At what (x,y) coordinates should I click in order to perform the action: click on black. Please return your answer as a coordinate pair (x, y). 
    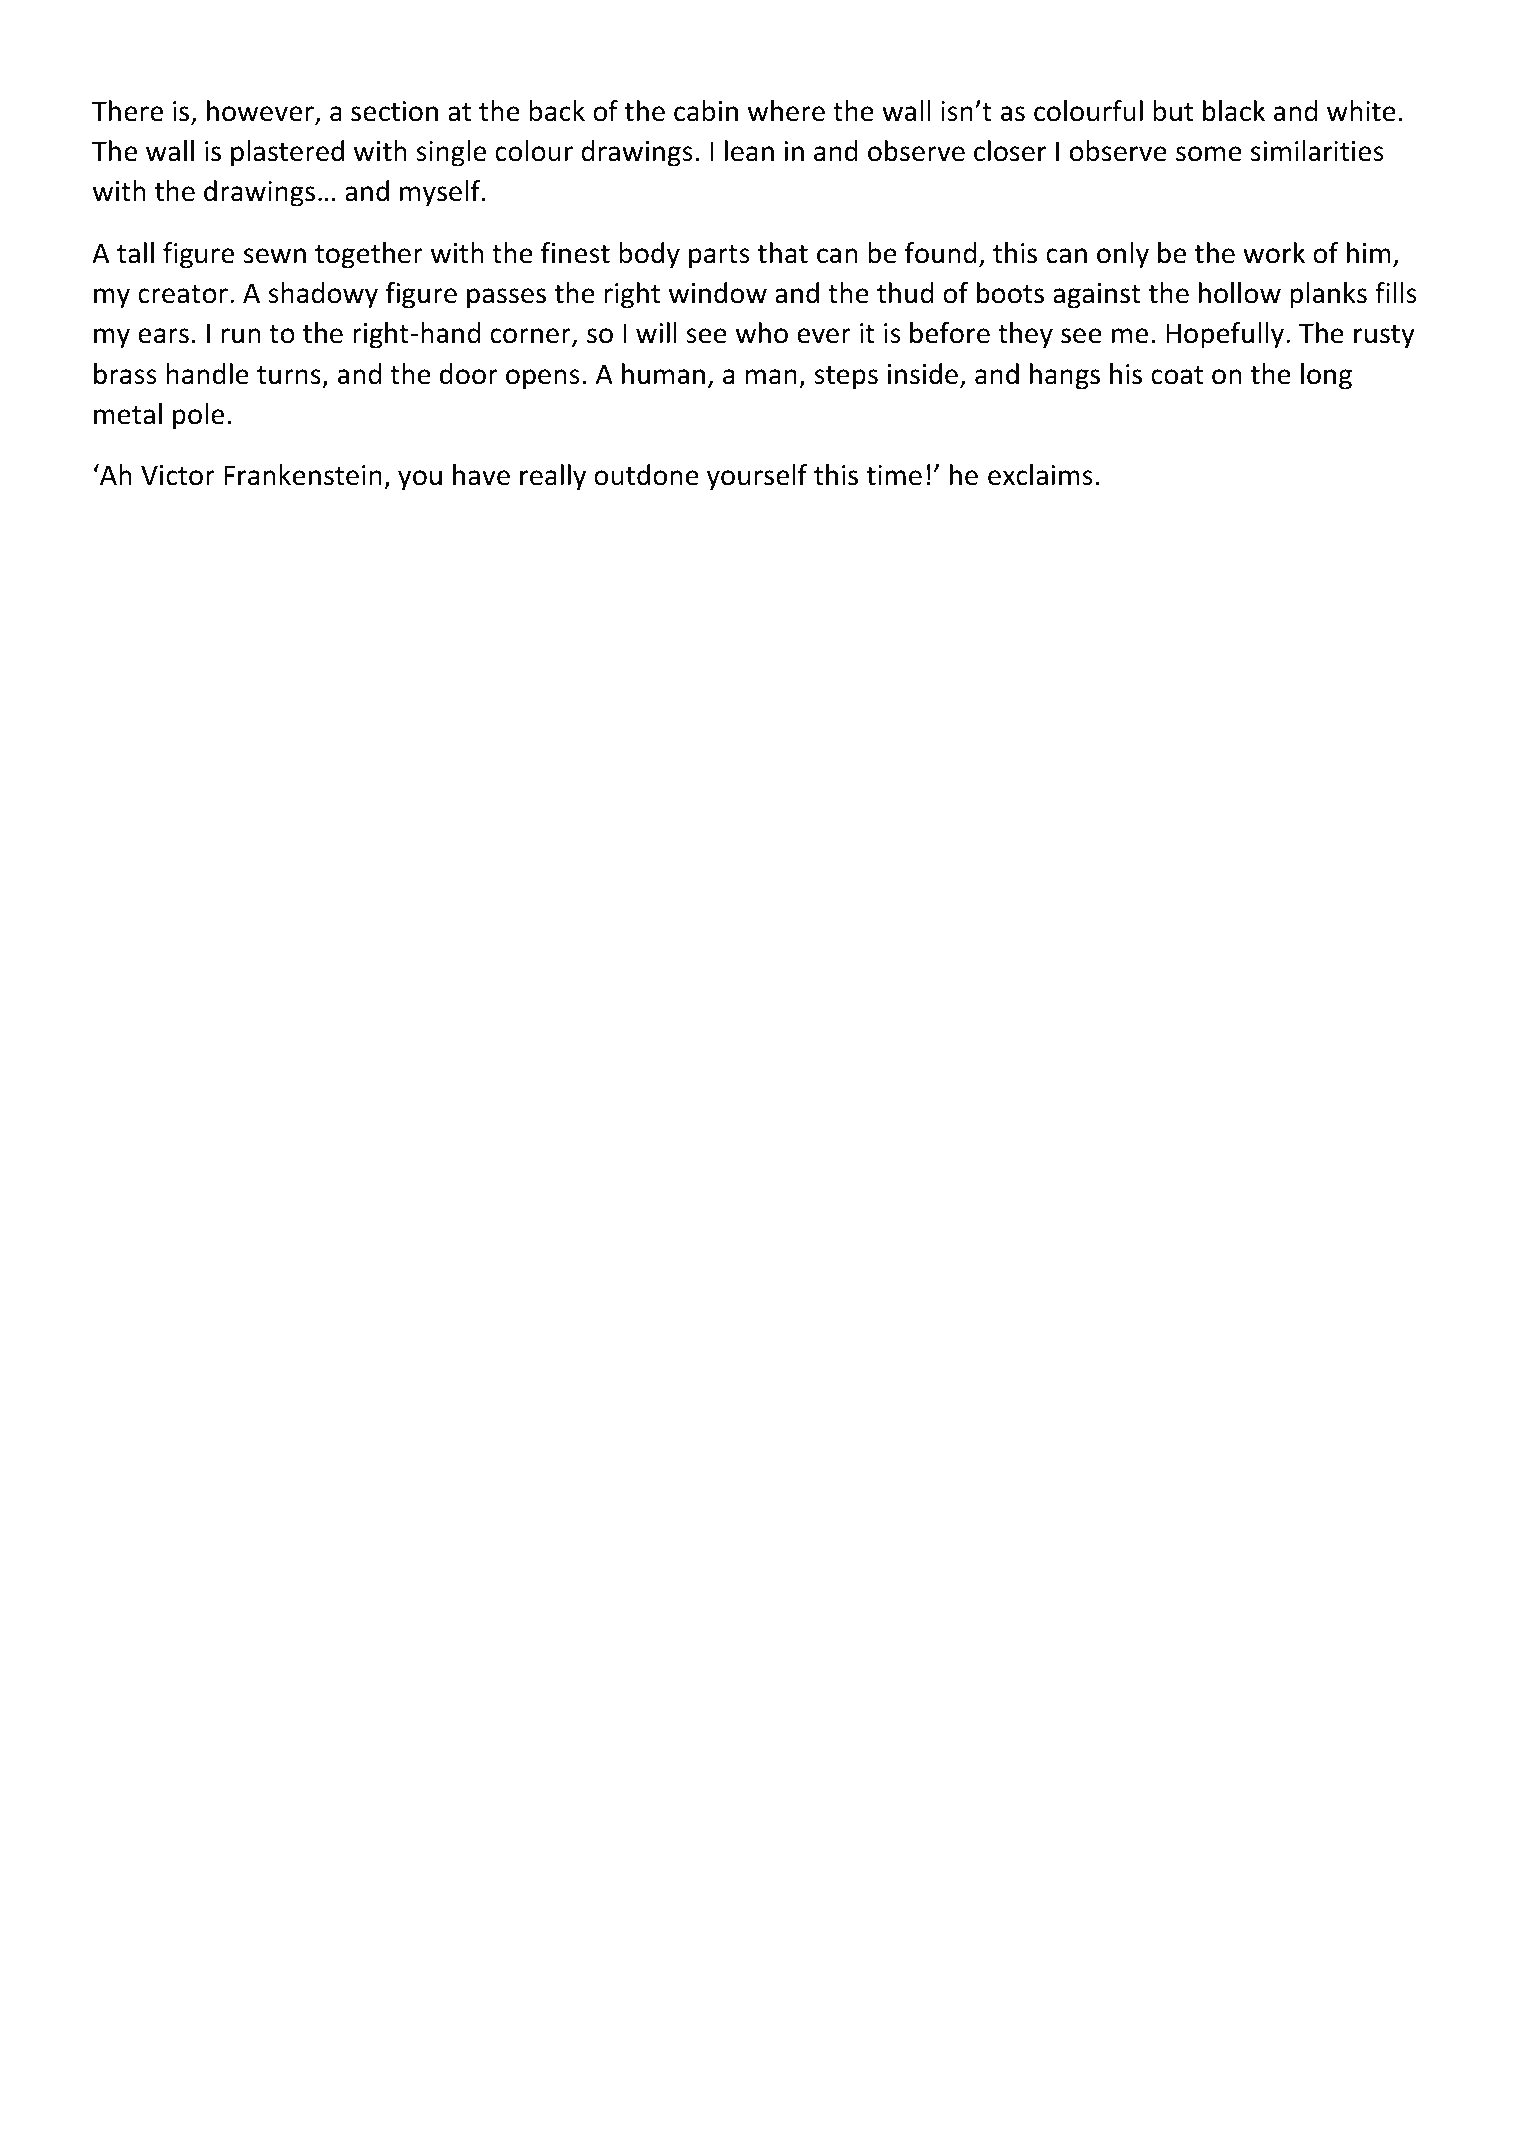
    Looking at the image, I should click on (1234, 111).
